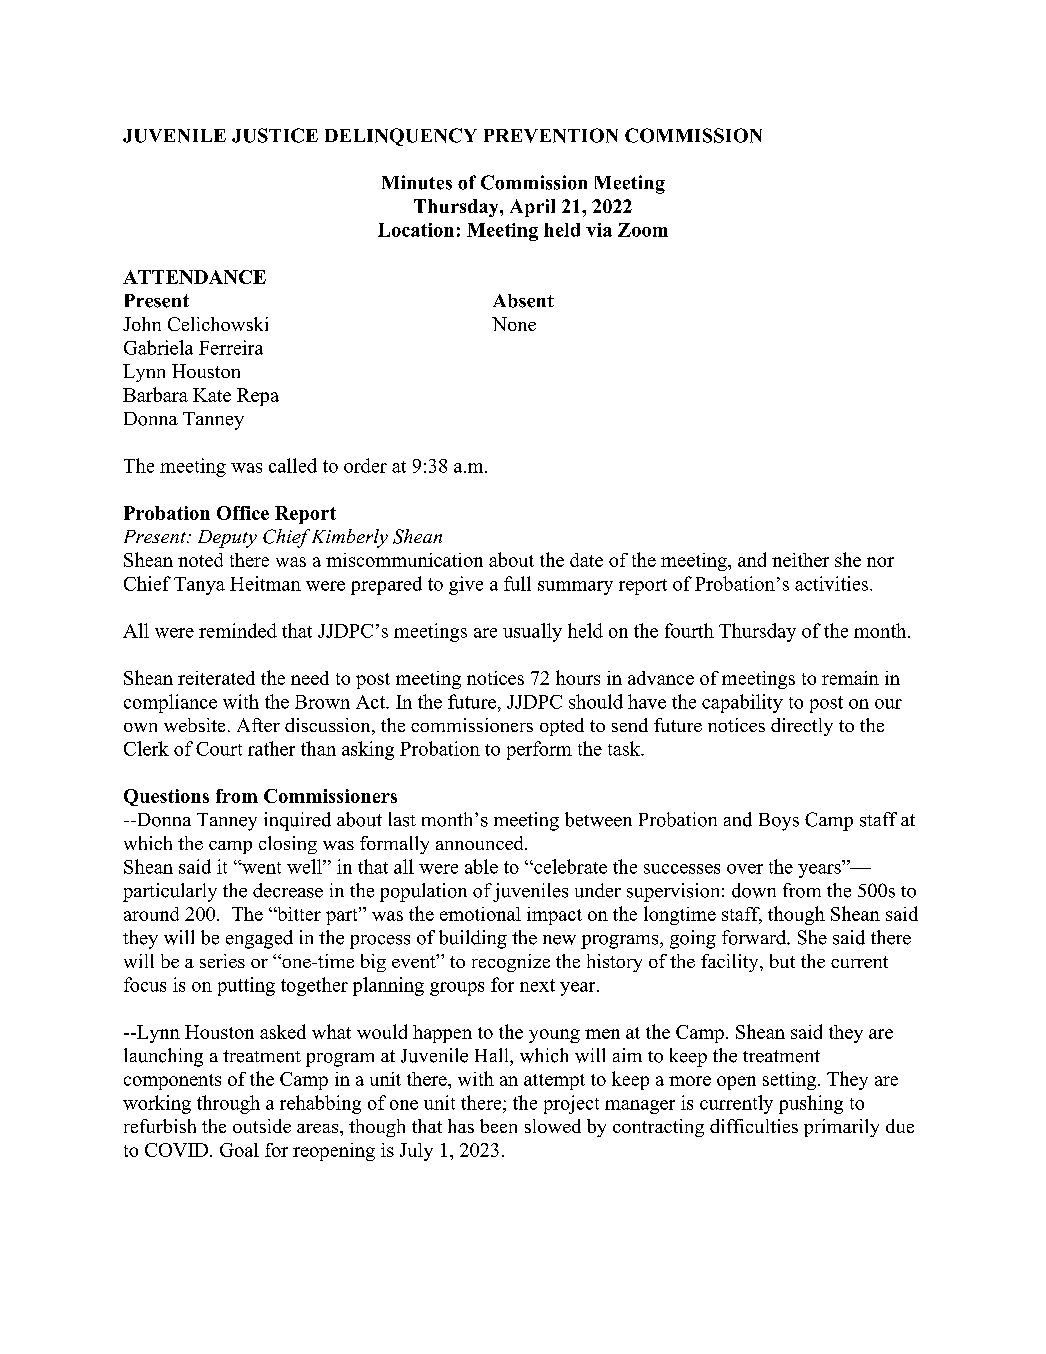 The width and height of the document is (1046, 1354). What do you see at coordinates (850, 678) in the document?
I see `remain` at bounding box center [850, 678].
